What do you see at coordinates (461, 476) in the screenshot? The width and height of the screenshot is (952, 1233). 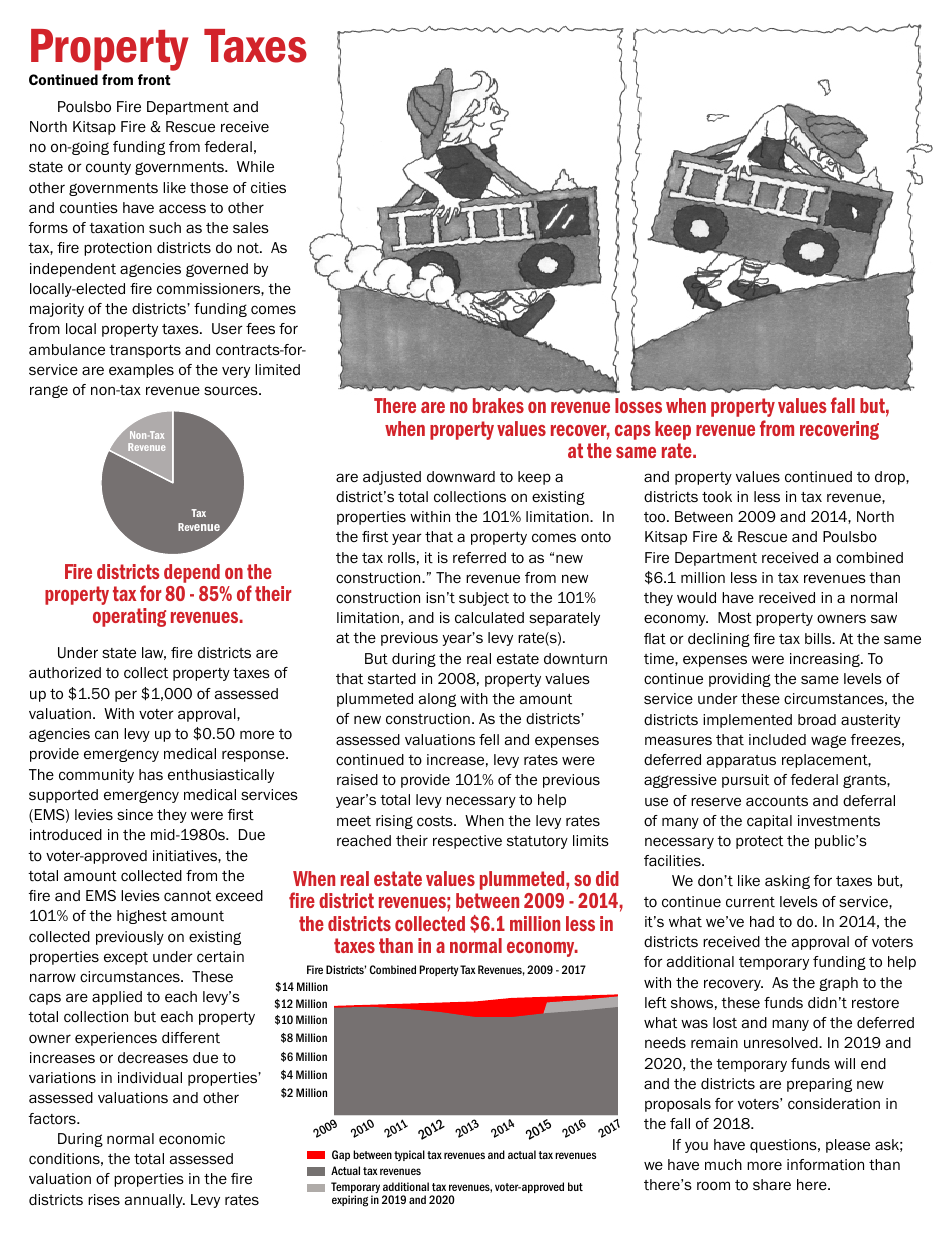 I see `downward` at bounding box center [461, 476].
